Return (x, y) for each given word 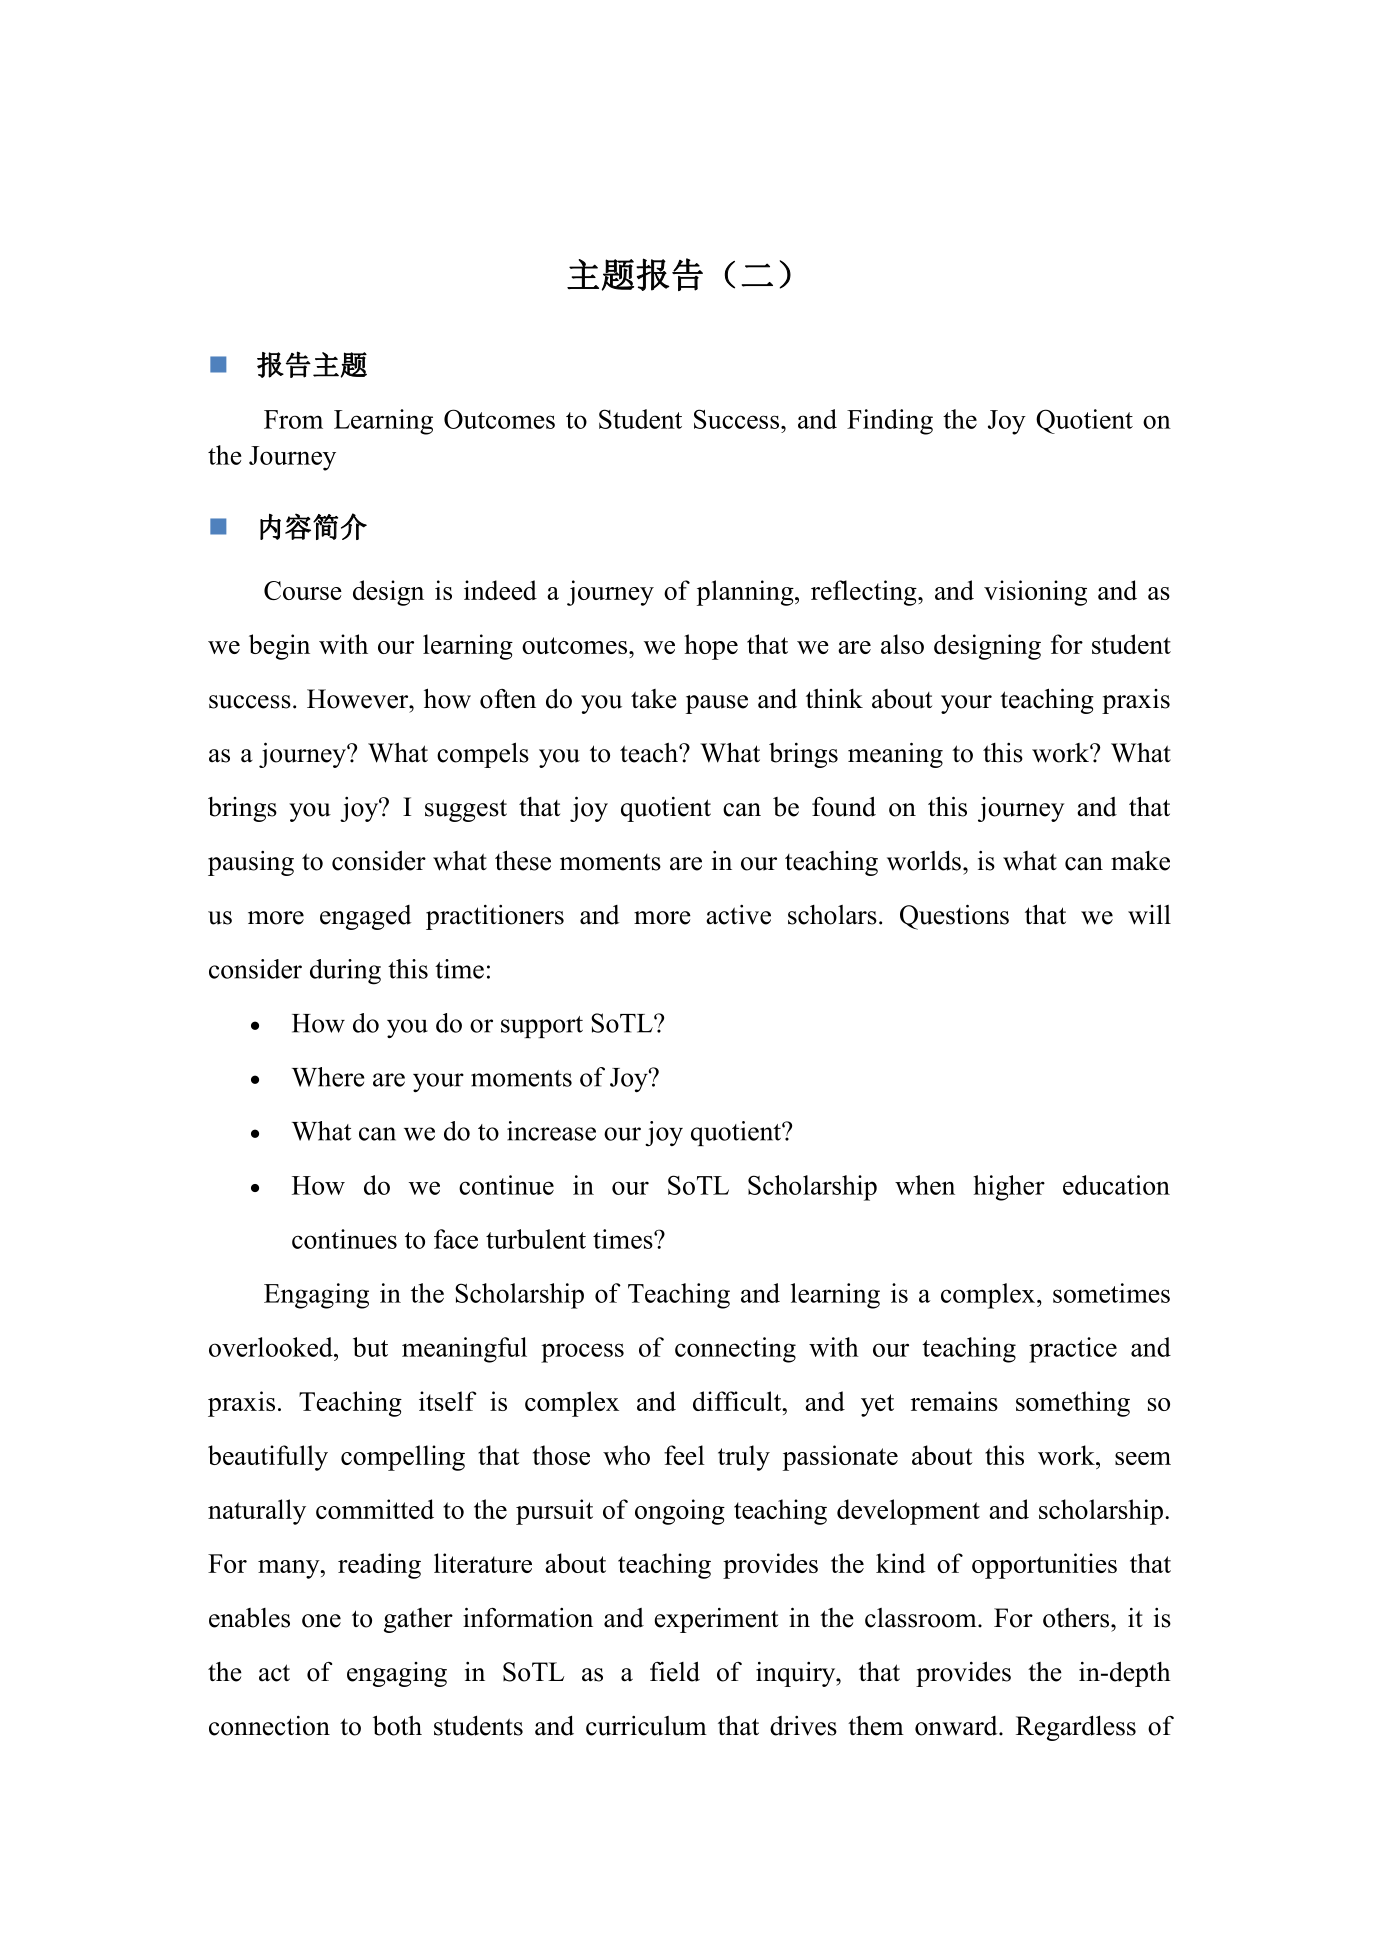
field (675, 1671)
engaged (366, 917)
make (1140, 861)
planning (746, 593)
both (397, 1725)
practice (1073, 1350)
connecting (735, 1350)
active (738, 915)
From (293, 419)
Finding (890, 422)
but (370, 1347)
